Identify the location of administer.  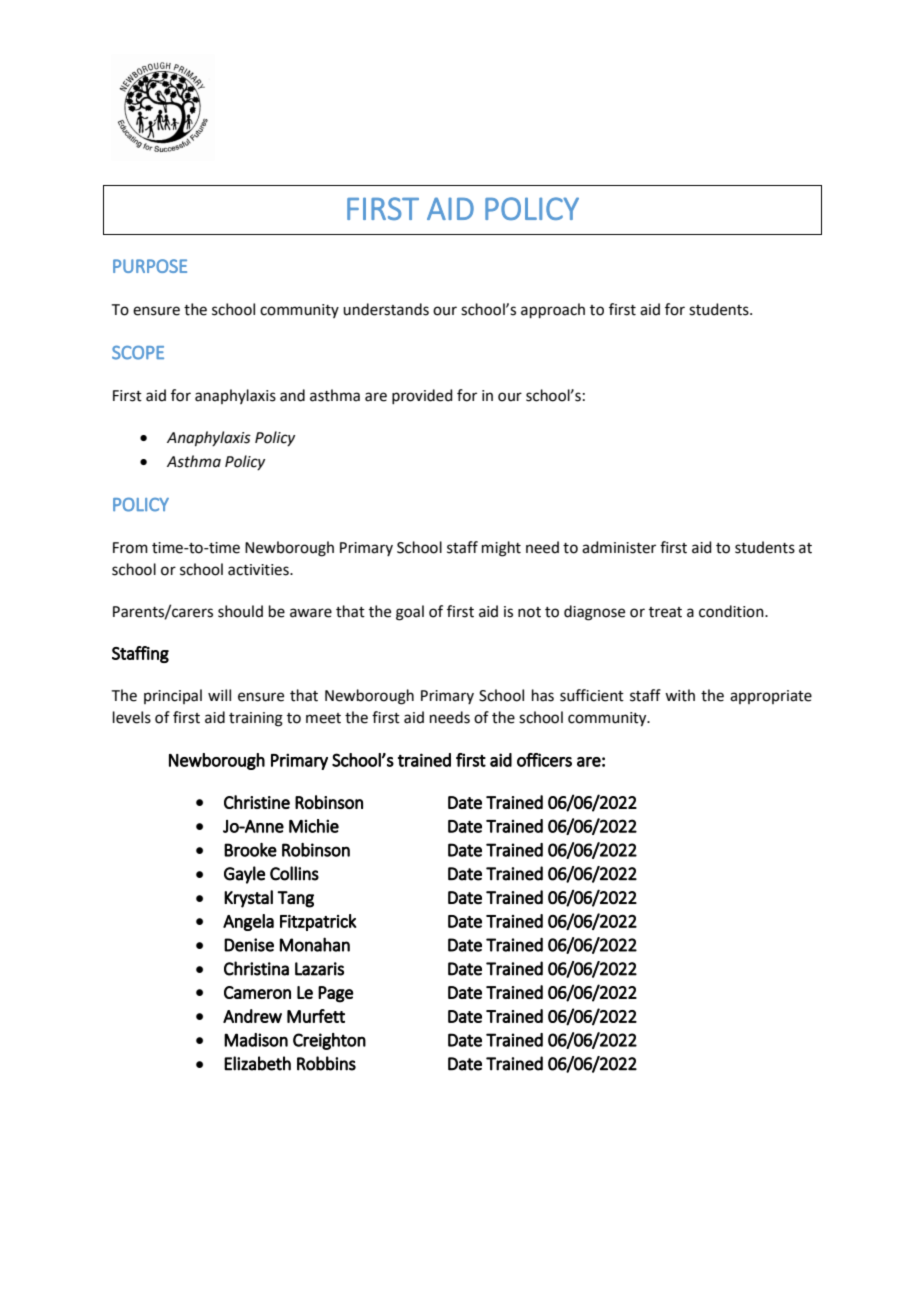
(619, 547).
